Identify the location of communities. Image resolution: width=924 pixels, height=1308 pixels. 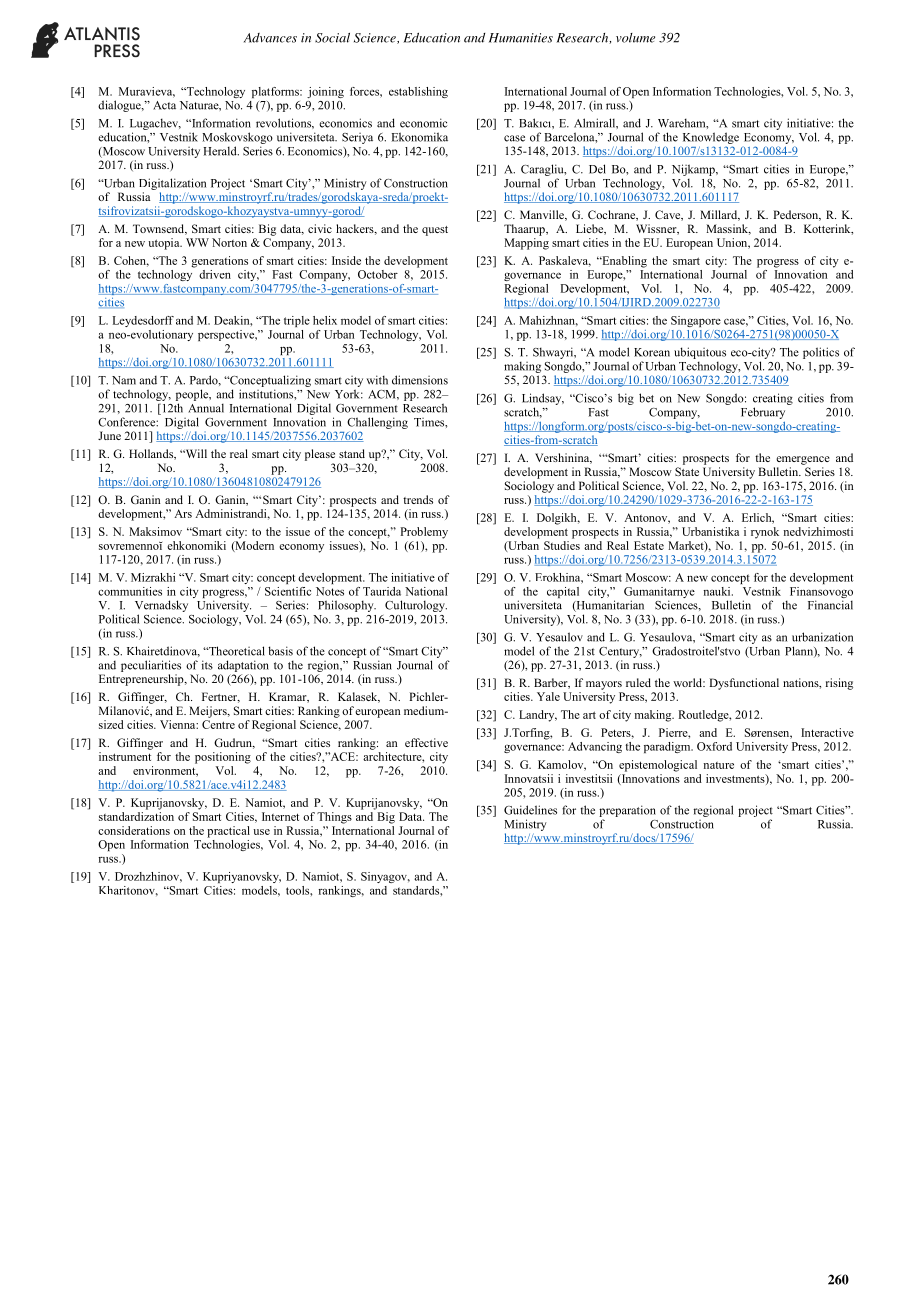
(130, 591).
